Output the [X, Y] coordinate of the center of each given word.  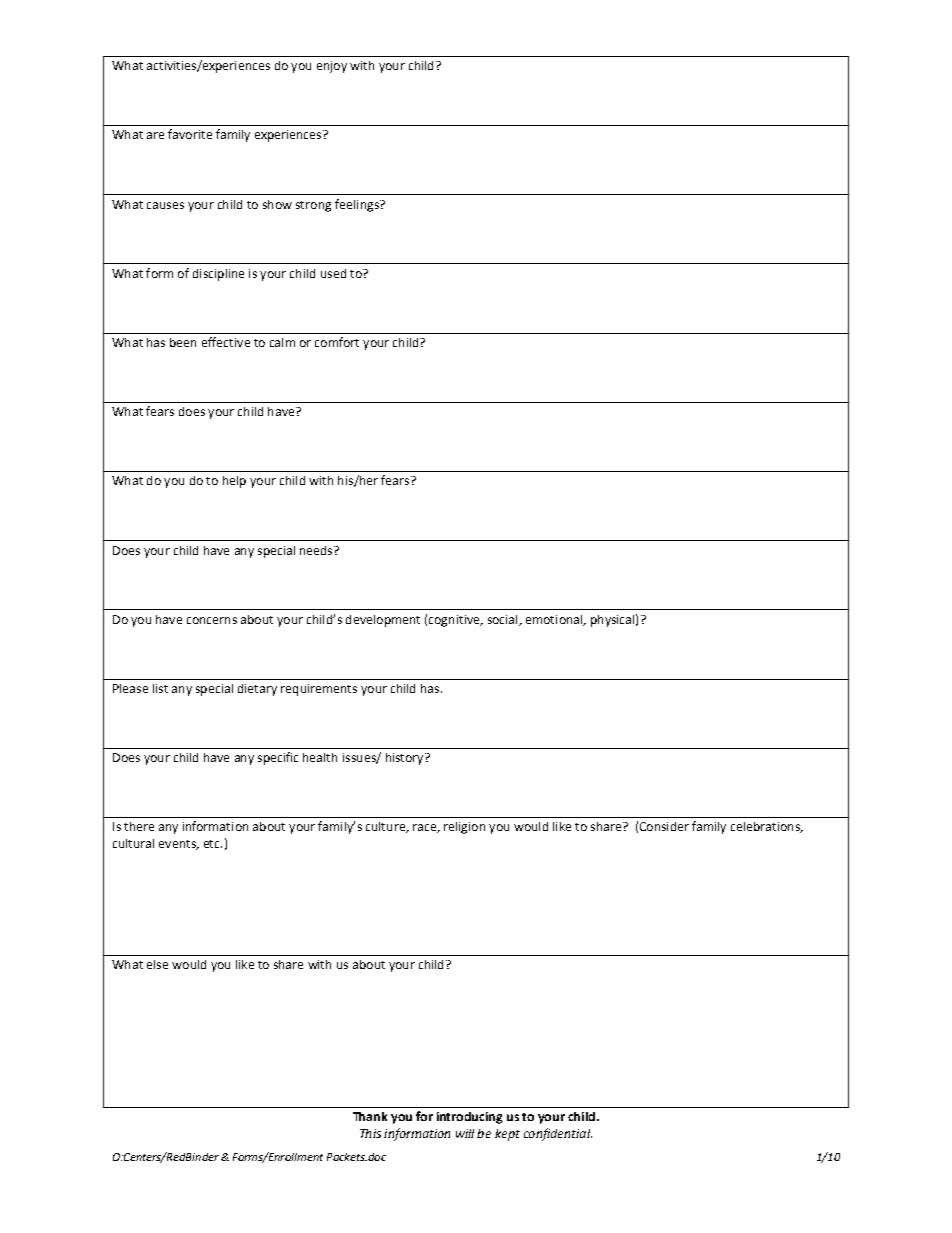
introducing [469, 1118]
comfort [337, 342]
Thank [370, 1116]
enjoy [332, 67]
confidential [558, 1134]
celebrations [766, 827]
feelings [358, 205]
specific [278, 758]
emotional [555, 620]
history [406, 759]
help [234, 482]
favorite [190, 134]
